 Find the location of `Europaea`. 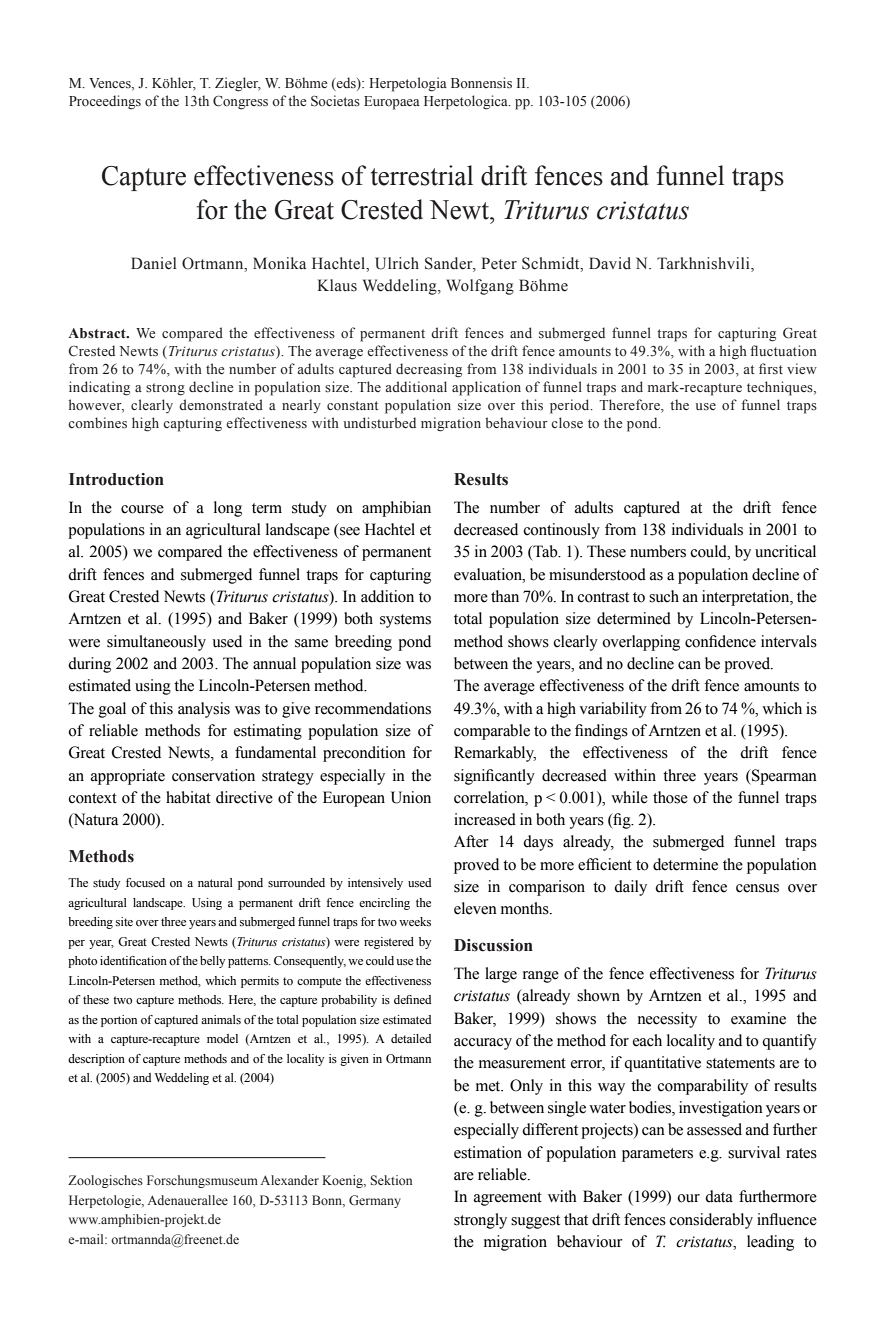

Europaea is located at coordinates (392, 103).
